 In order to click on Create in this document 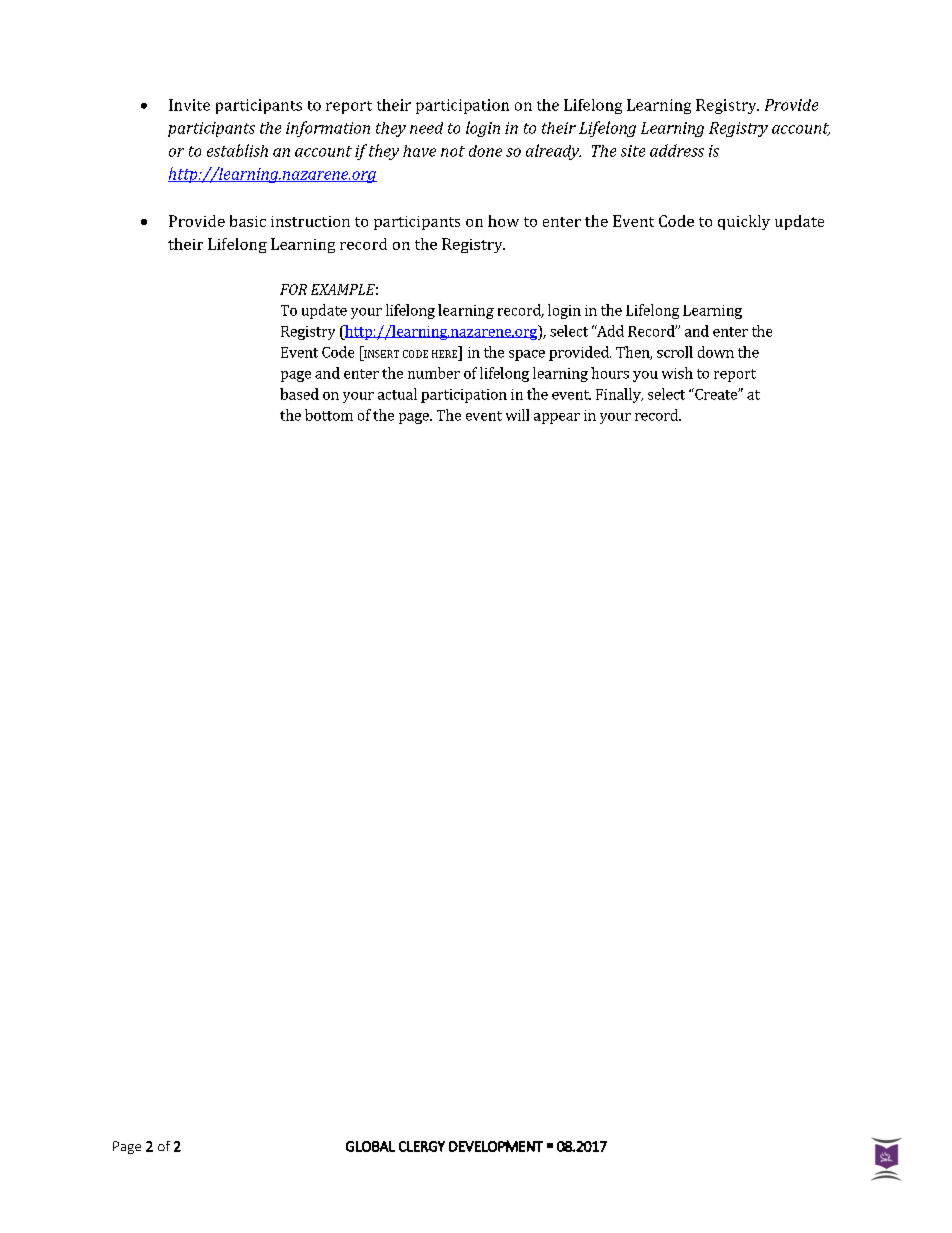, I will do `click(716, 394)`.
